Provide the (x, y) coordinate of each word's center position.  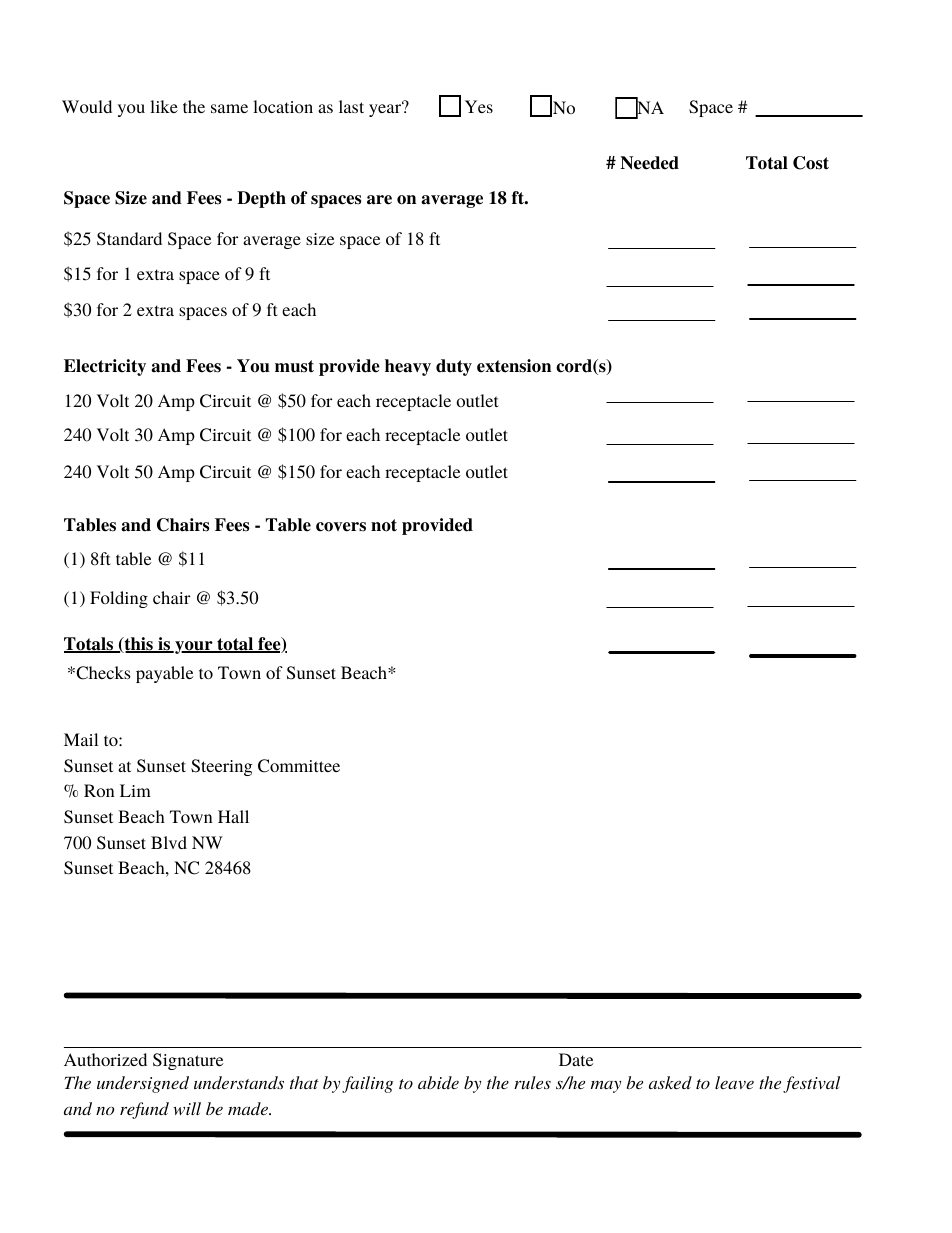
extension (514, 366)
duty (454, 367)
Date (576, 1059)
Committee (299, 766)
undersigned (143, 1084)
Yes (479, 106)
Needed (649, 163)
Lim (135, 790)
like (164, 106)
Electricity (105, 367)
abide (438, 1082)
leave (734, 1082)
